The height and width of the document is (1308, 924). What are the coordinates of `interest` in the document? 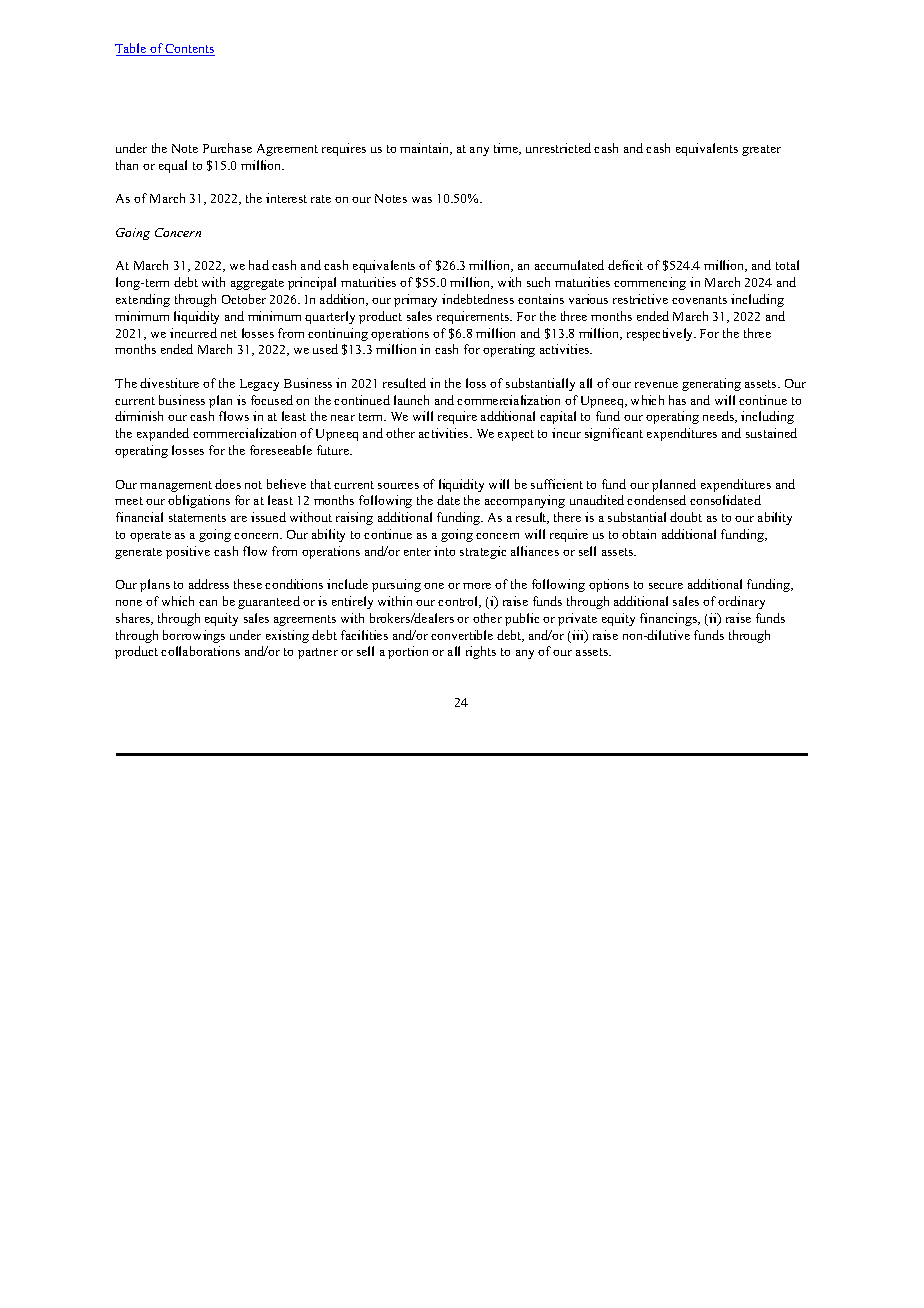 It's located at (286, 198).
